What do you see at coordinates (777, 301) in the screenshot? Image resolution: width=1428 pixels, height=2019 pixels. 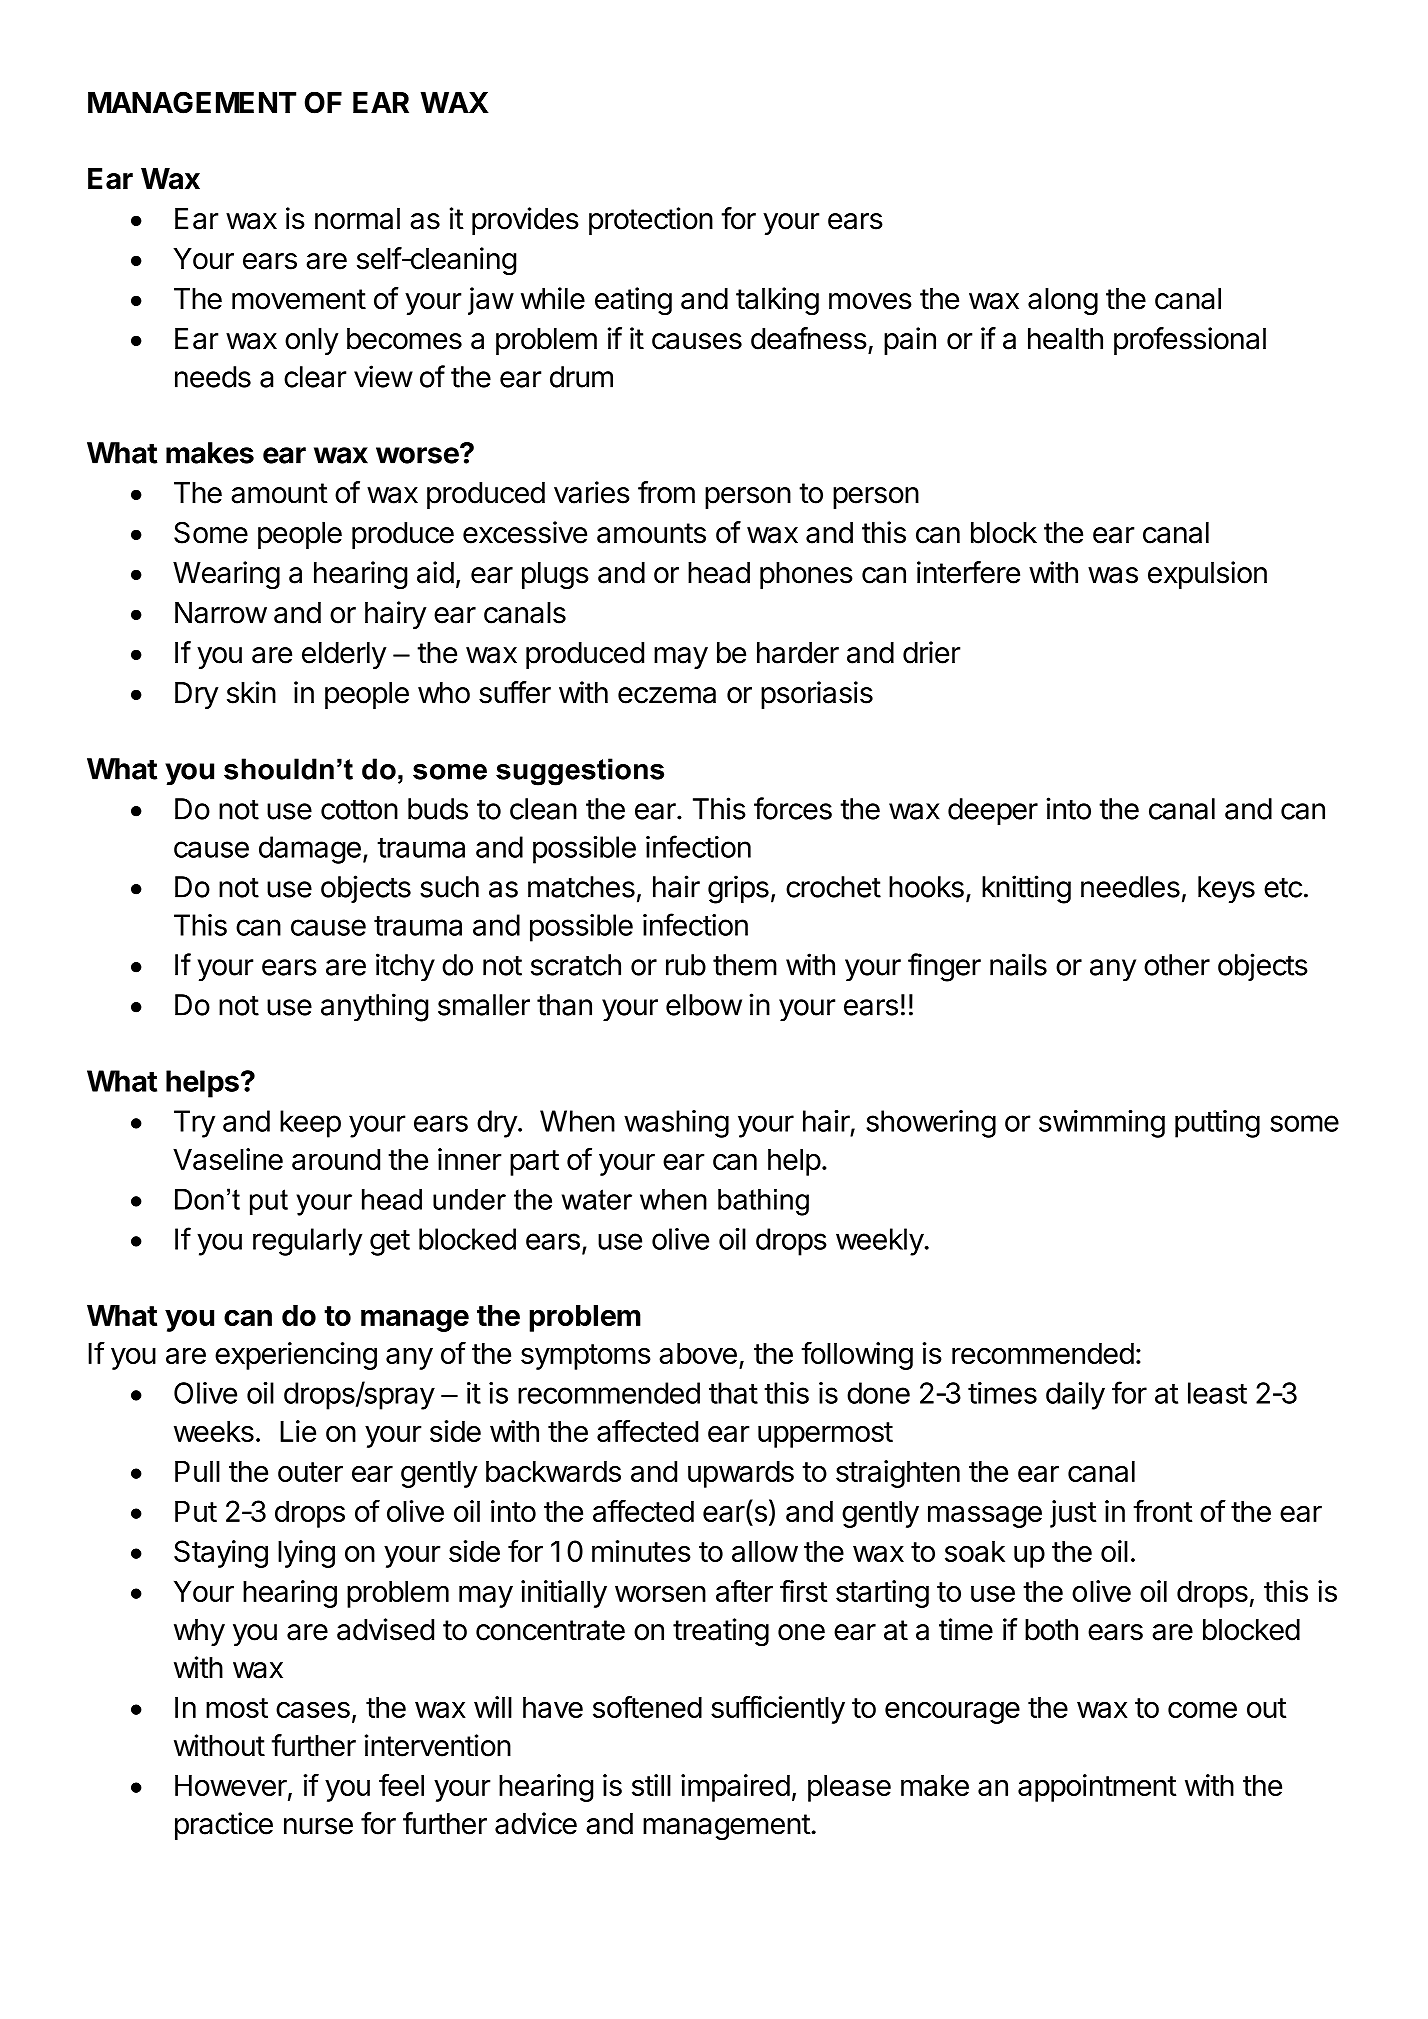 I see `talking` at bounding box center [777, 301].
